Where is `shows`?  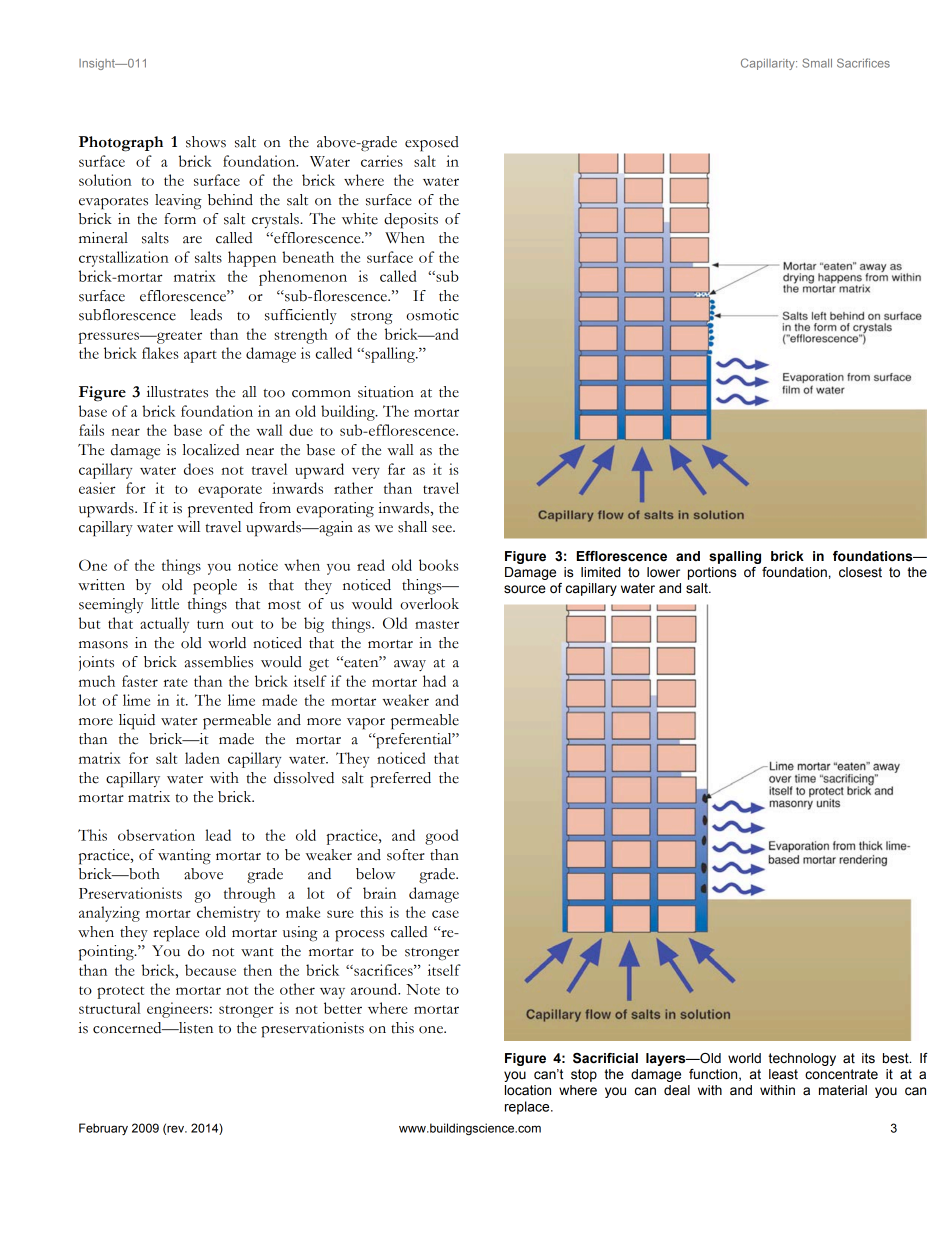 shows is located at coordinates (206, 142).
